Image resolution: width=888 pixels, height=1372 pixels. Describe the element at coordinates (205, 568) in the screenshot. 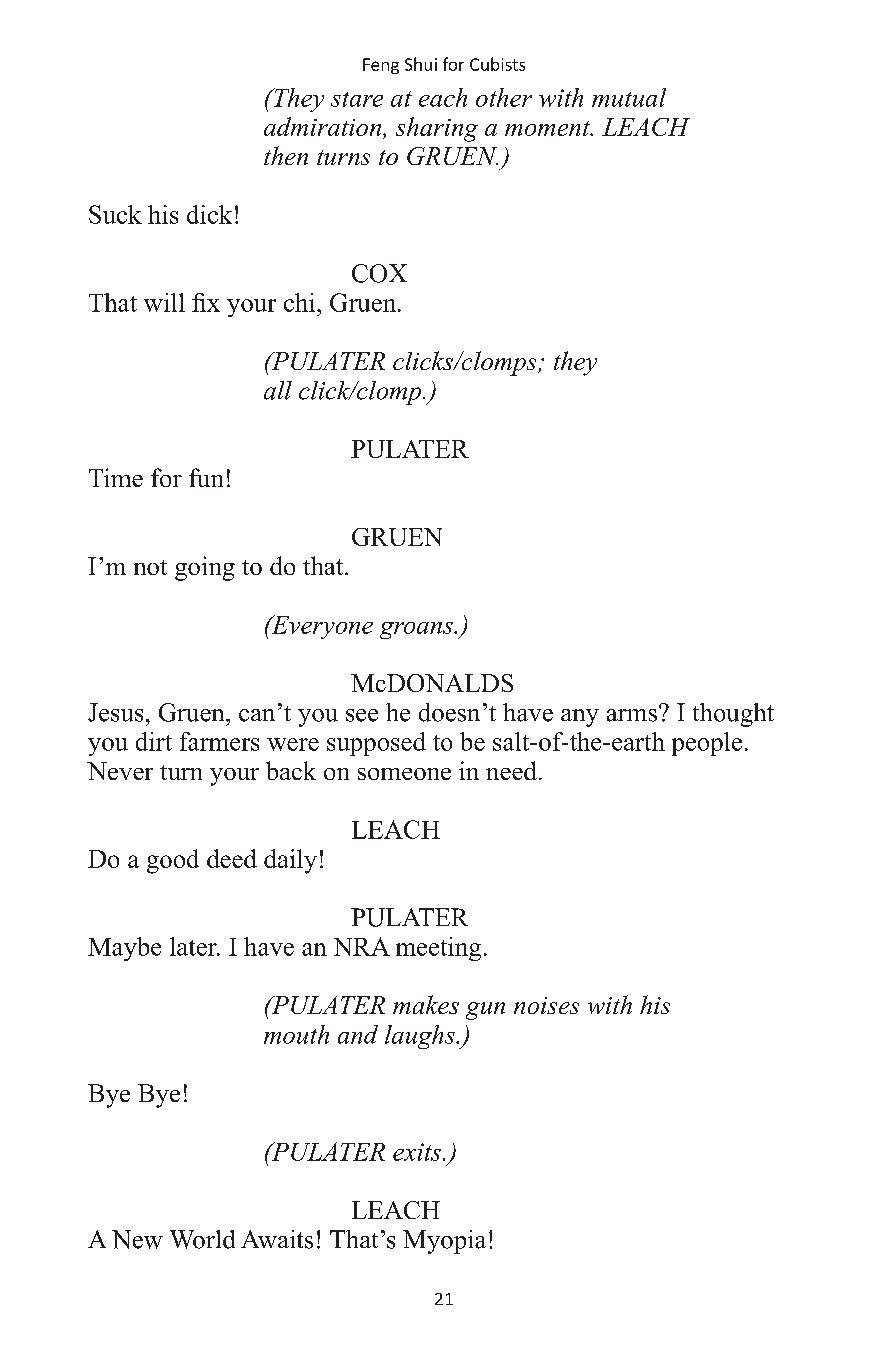

I see `going` at that location.
